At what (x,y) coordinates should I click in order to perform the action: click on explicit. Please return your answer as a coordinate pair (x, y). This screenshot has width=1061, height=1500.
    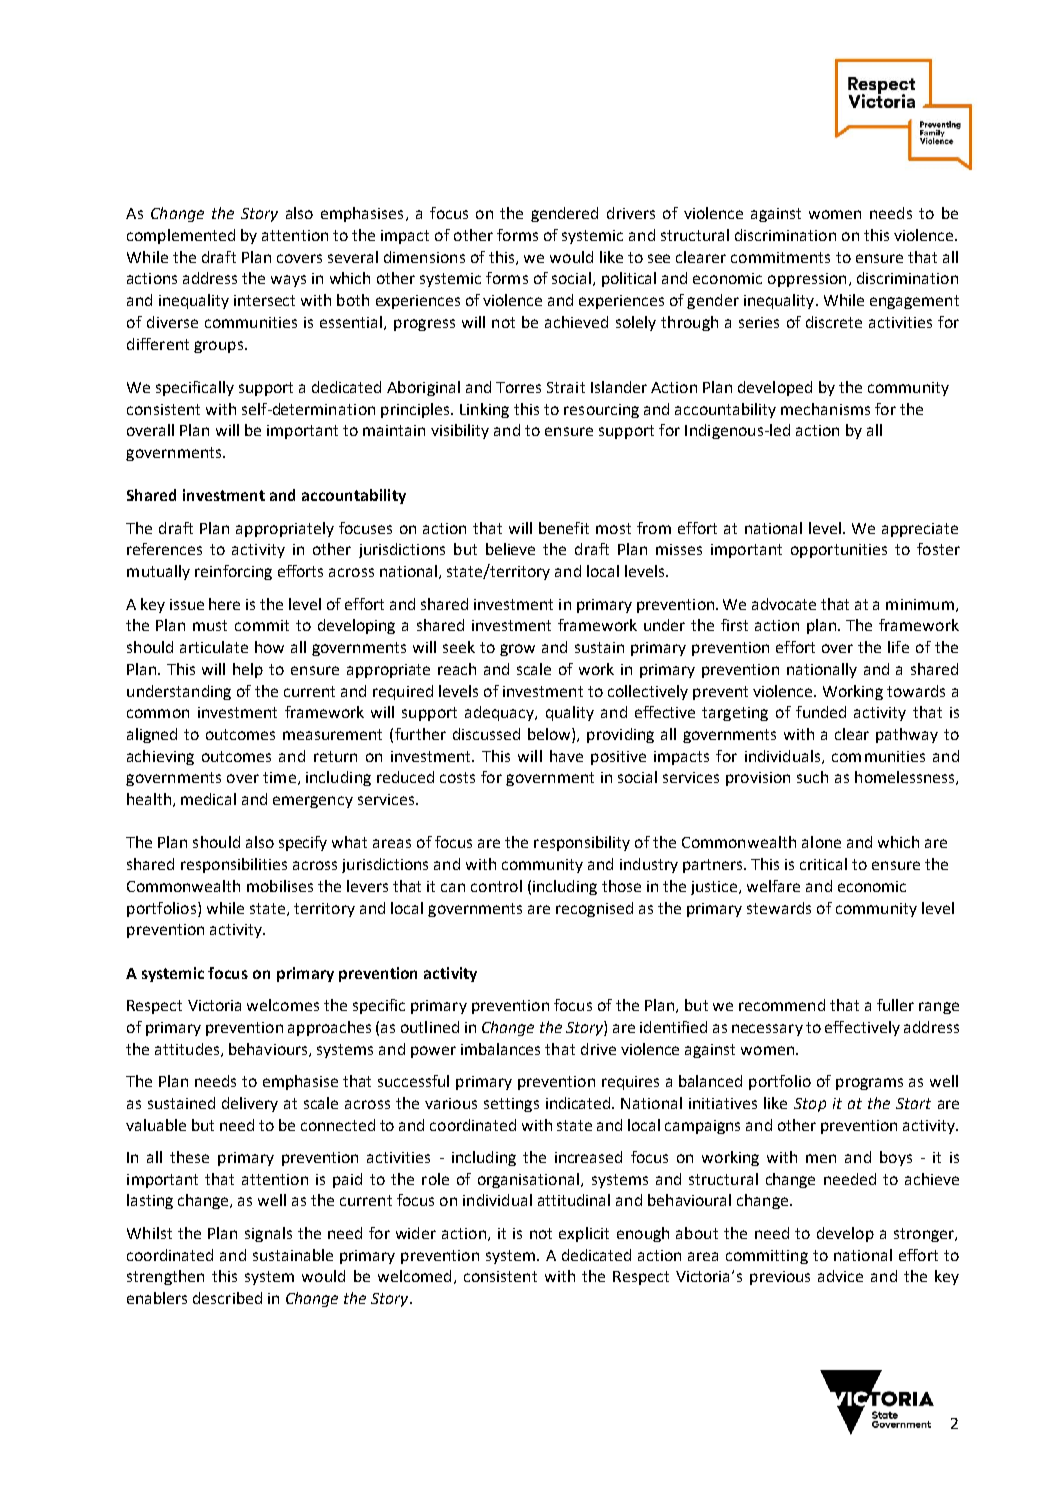
    Looking at the image, I should click on (584, 1234).
